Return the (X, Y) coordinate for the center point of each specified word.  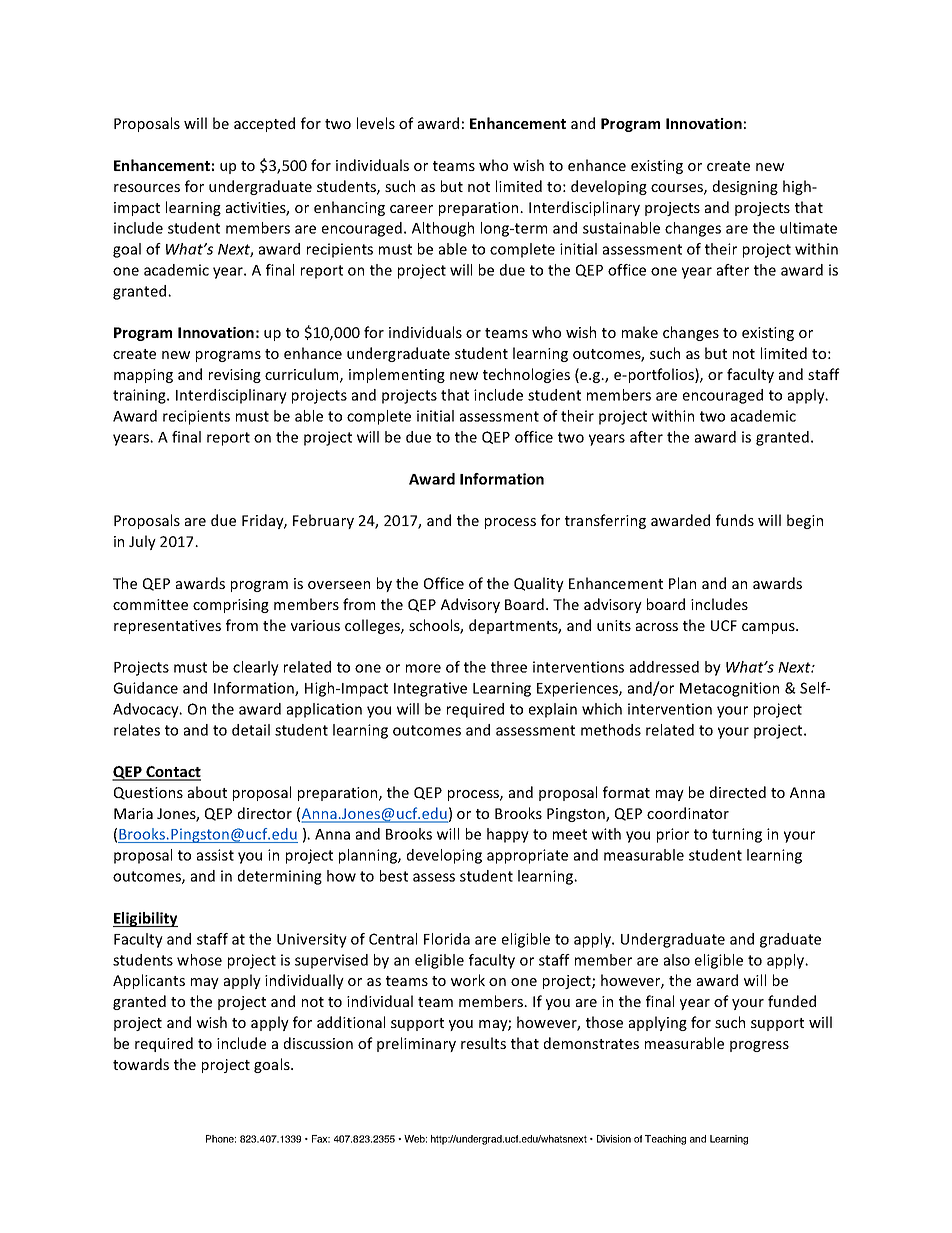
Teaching (665, 1140)
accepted (264, 124)
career (411, 209)
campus (769, 628)
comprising (231, 606)
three (509, 667)
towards (141, 1064)
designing (745, 187)
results (483, 1043)
